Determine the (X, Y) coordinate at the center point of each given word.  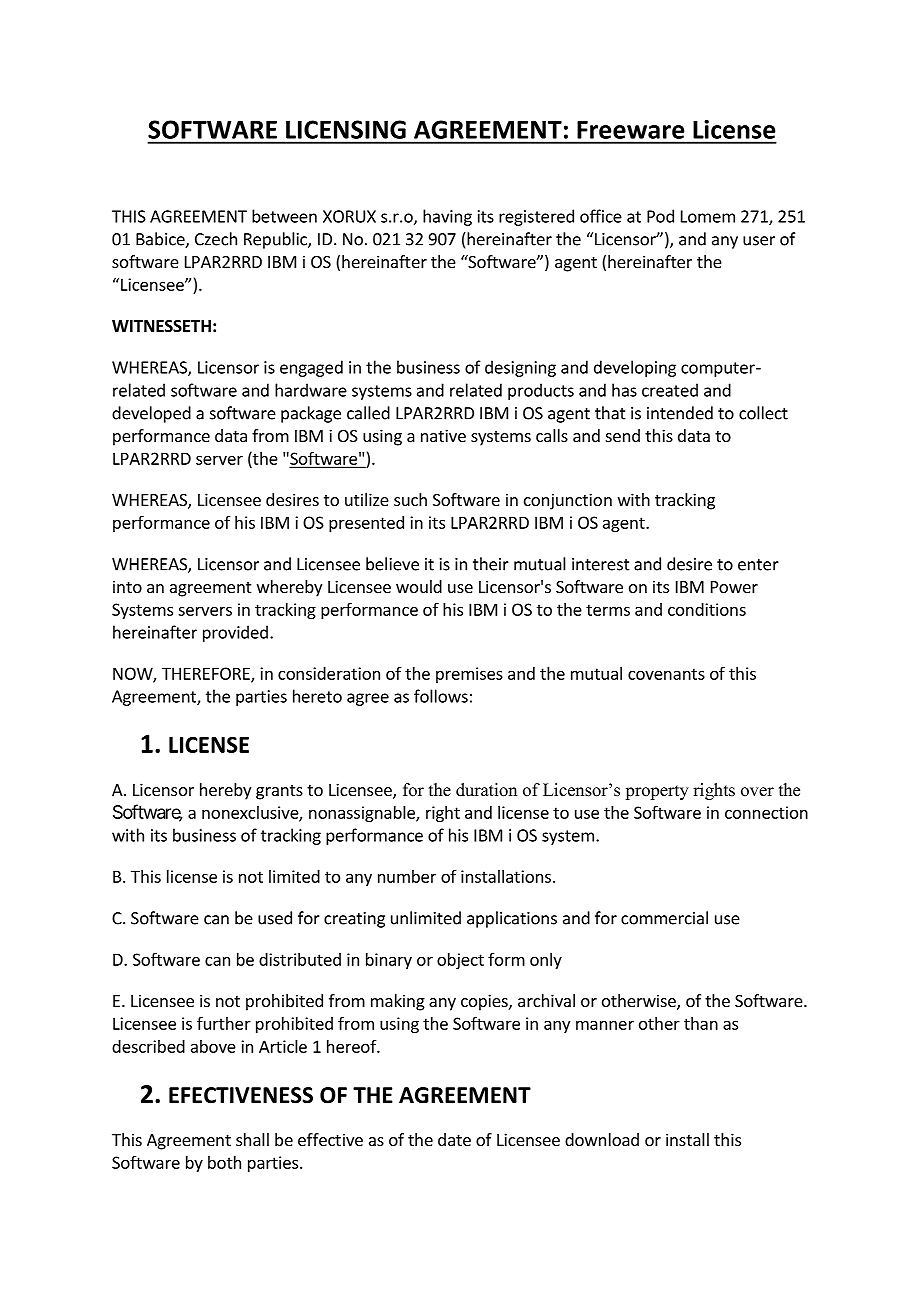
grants (279, 792)
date (454, 1139)
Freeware (631, 130)
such (410, 499)
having (447, 217)
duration (486, 790)
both (224, 1162)
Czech (216, 239)
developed (151, 414)
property (657, 792)
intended (680, 413)
